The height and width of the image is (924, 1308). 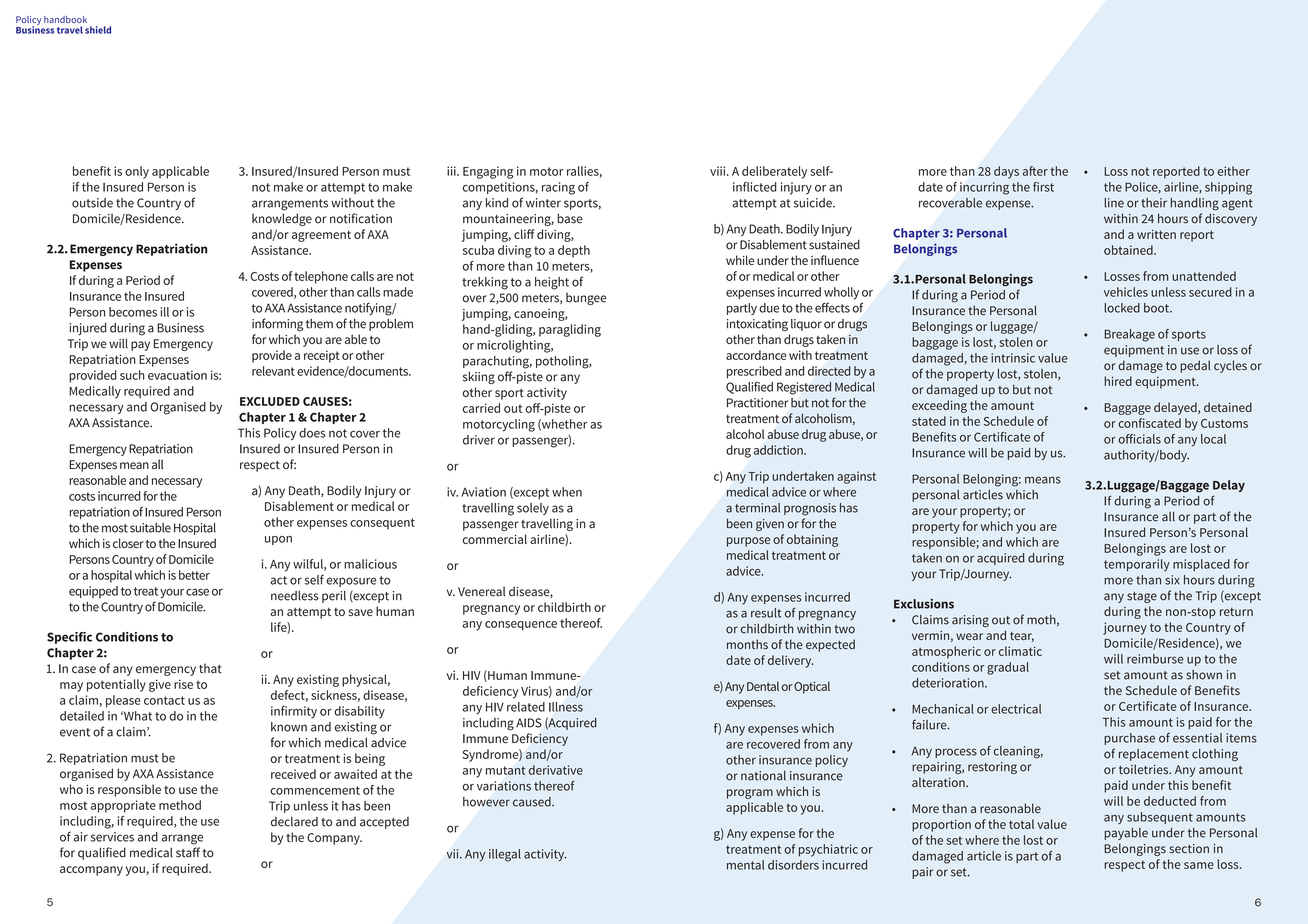 I want to click on reimburse, so click(x=1155, y=659).
